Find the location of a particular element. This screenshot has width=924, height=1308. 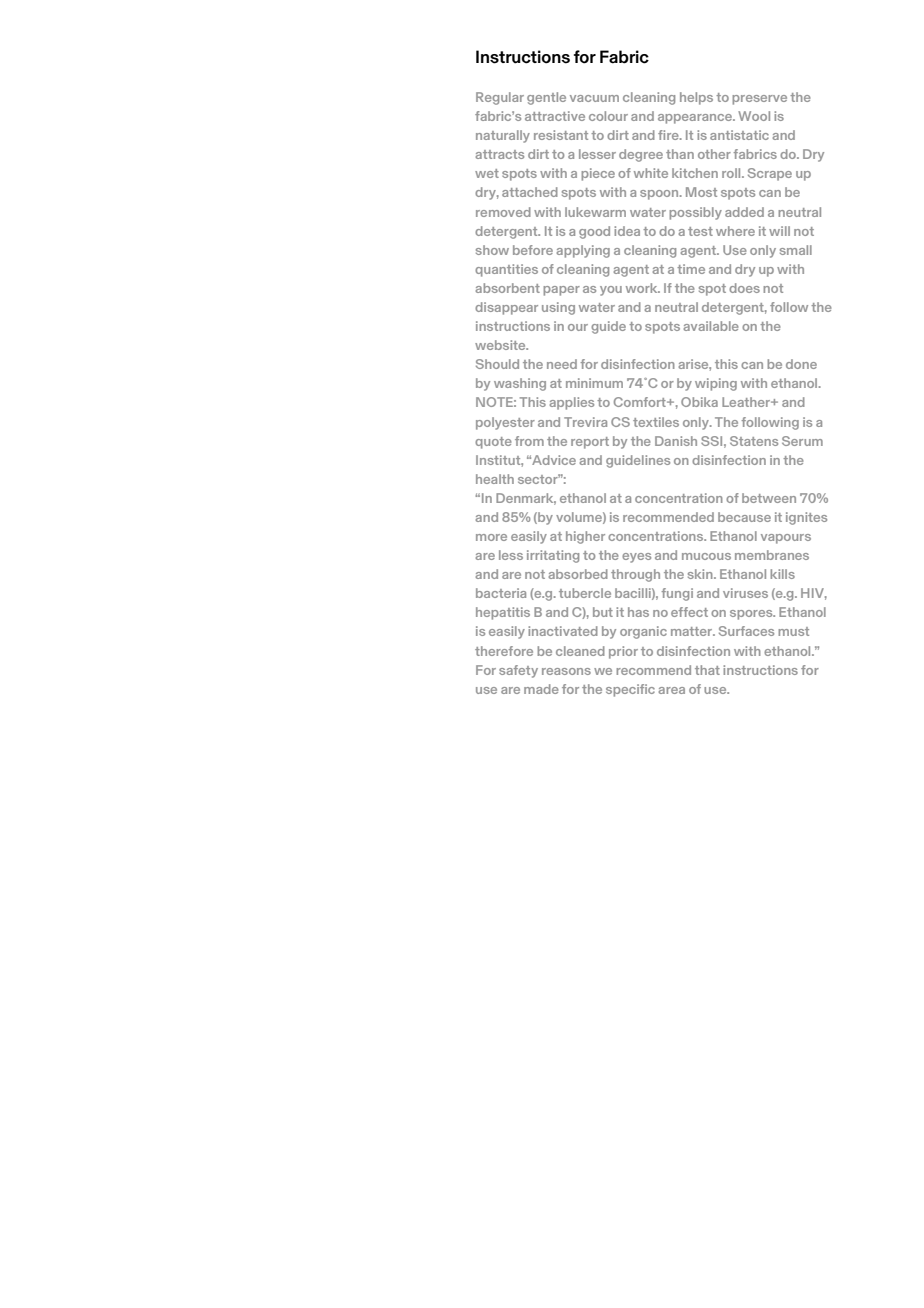

safety is located at coordinates (518, 671).
